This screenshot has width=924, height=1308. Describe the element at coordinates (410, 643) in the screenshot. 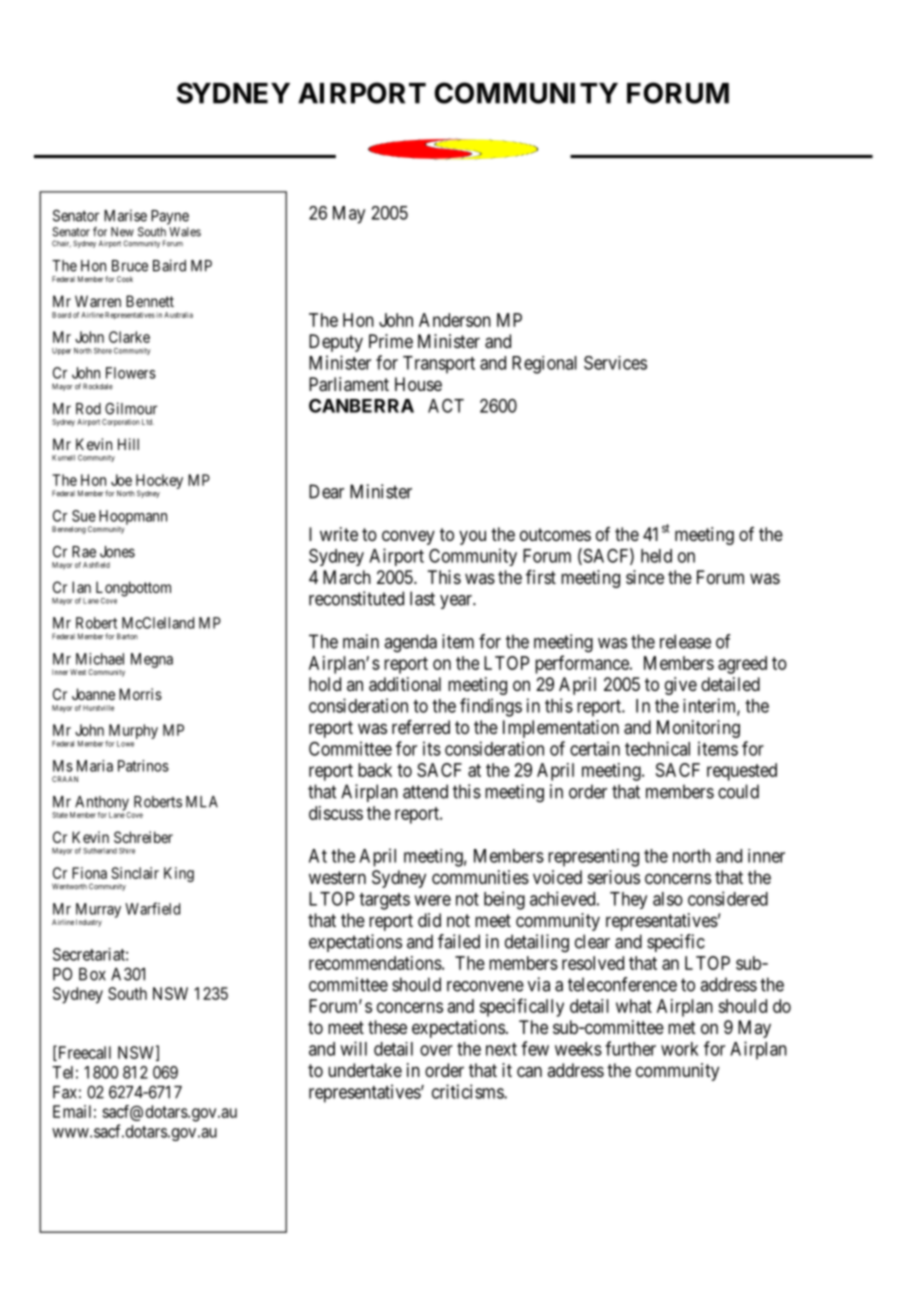

I see `agenda` at that location.
